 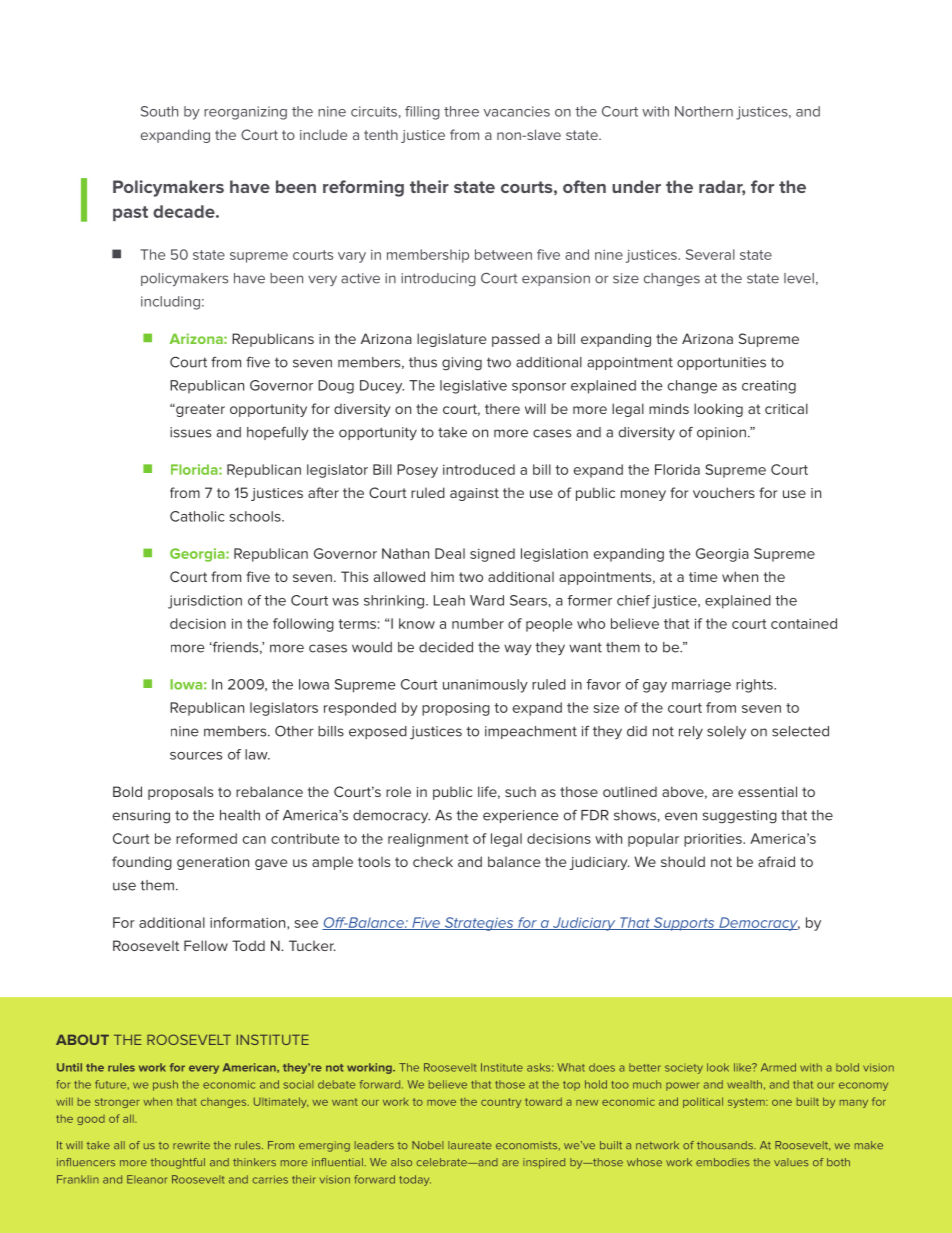 What do you see at coordinates (776, 861) in the image?
I see `afraid` at bounding box center [776, 861].
